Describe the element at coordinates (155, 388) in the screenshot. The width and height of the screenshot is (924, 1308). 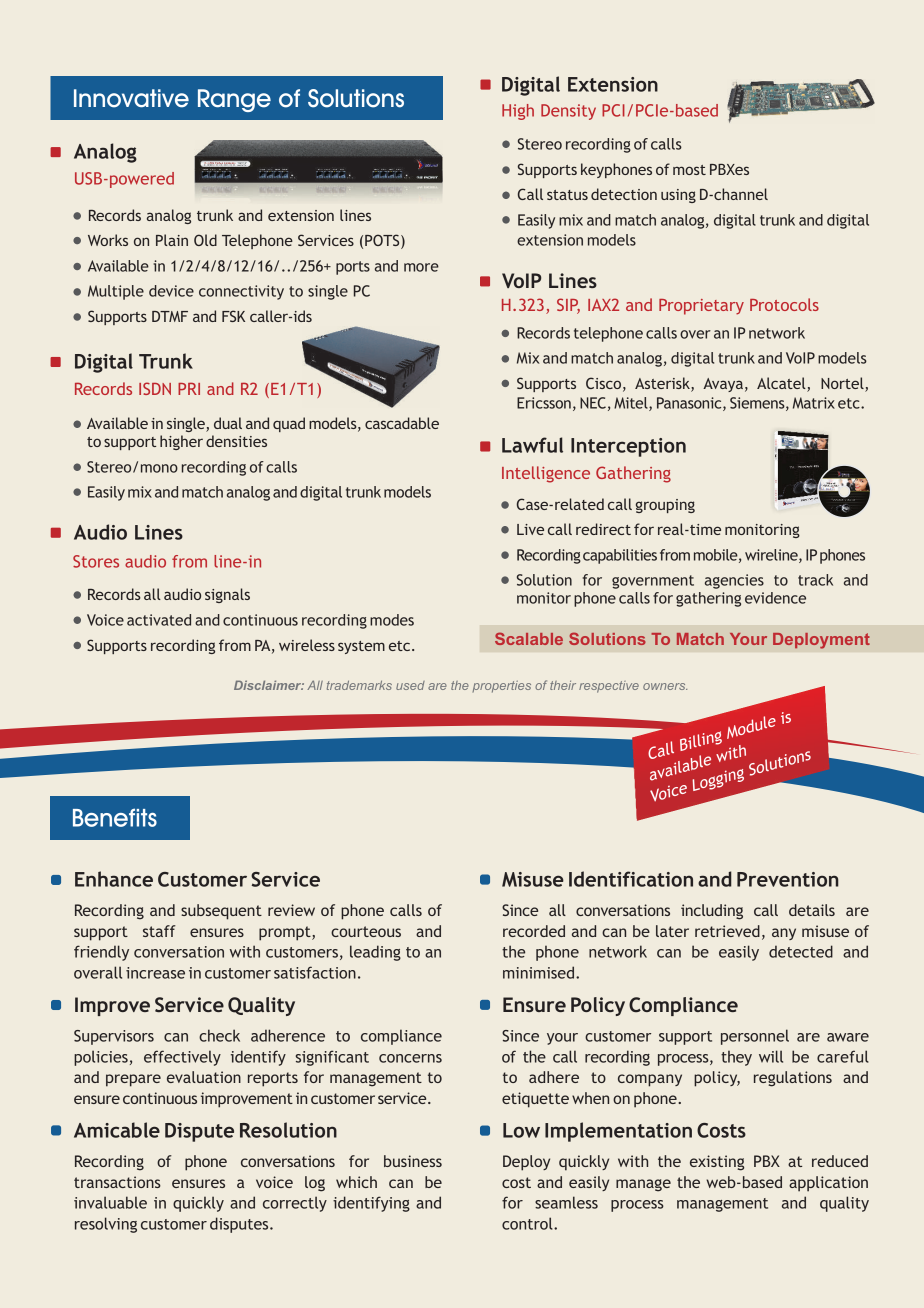
I see `ISDN` at that location.
